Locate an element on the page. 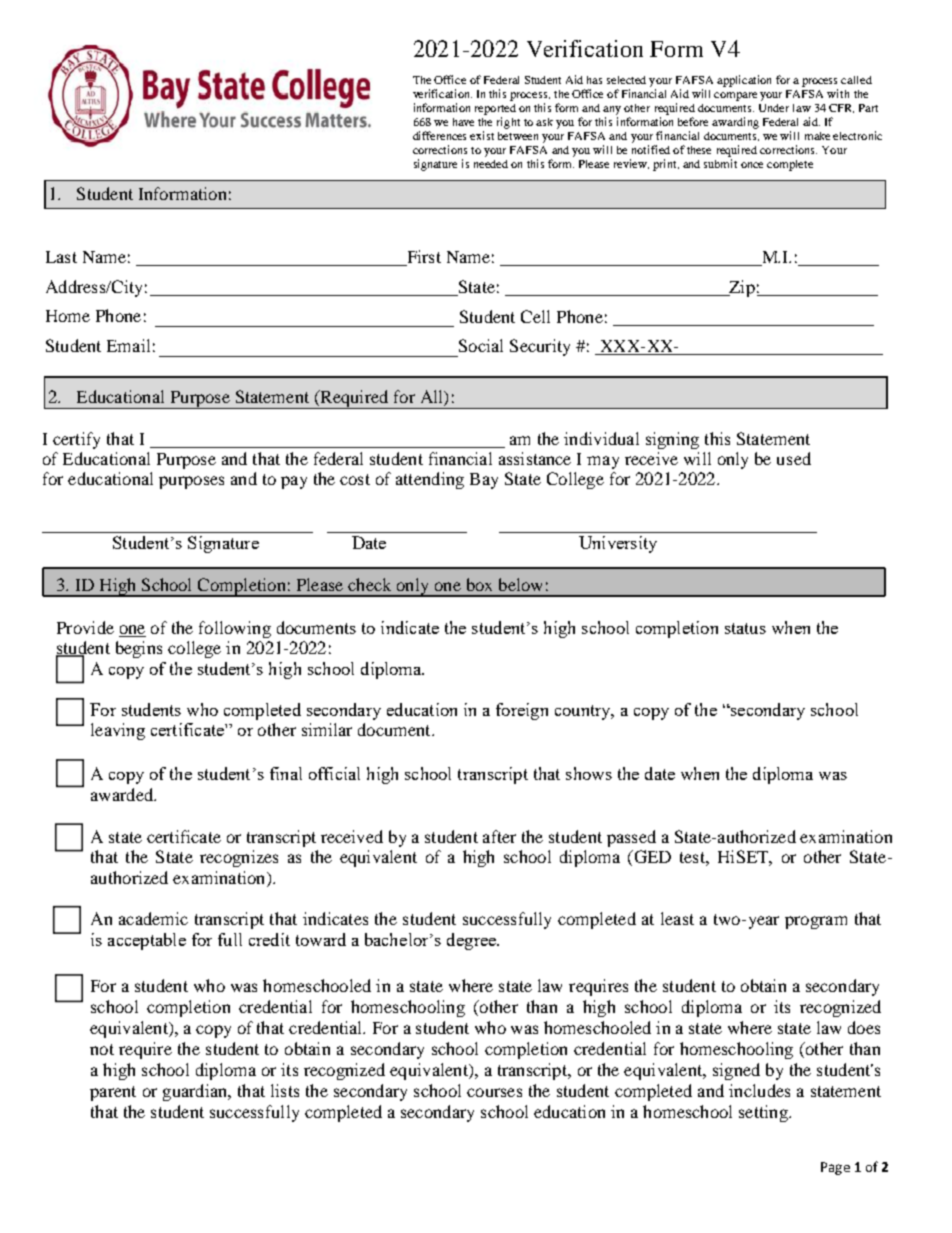 Image resolution: width=952 pixels, height=1233 pixels. academic is located at coordinates (153, 918).
